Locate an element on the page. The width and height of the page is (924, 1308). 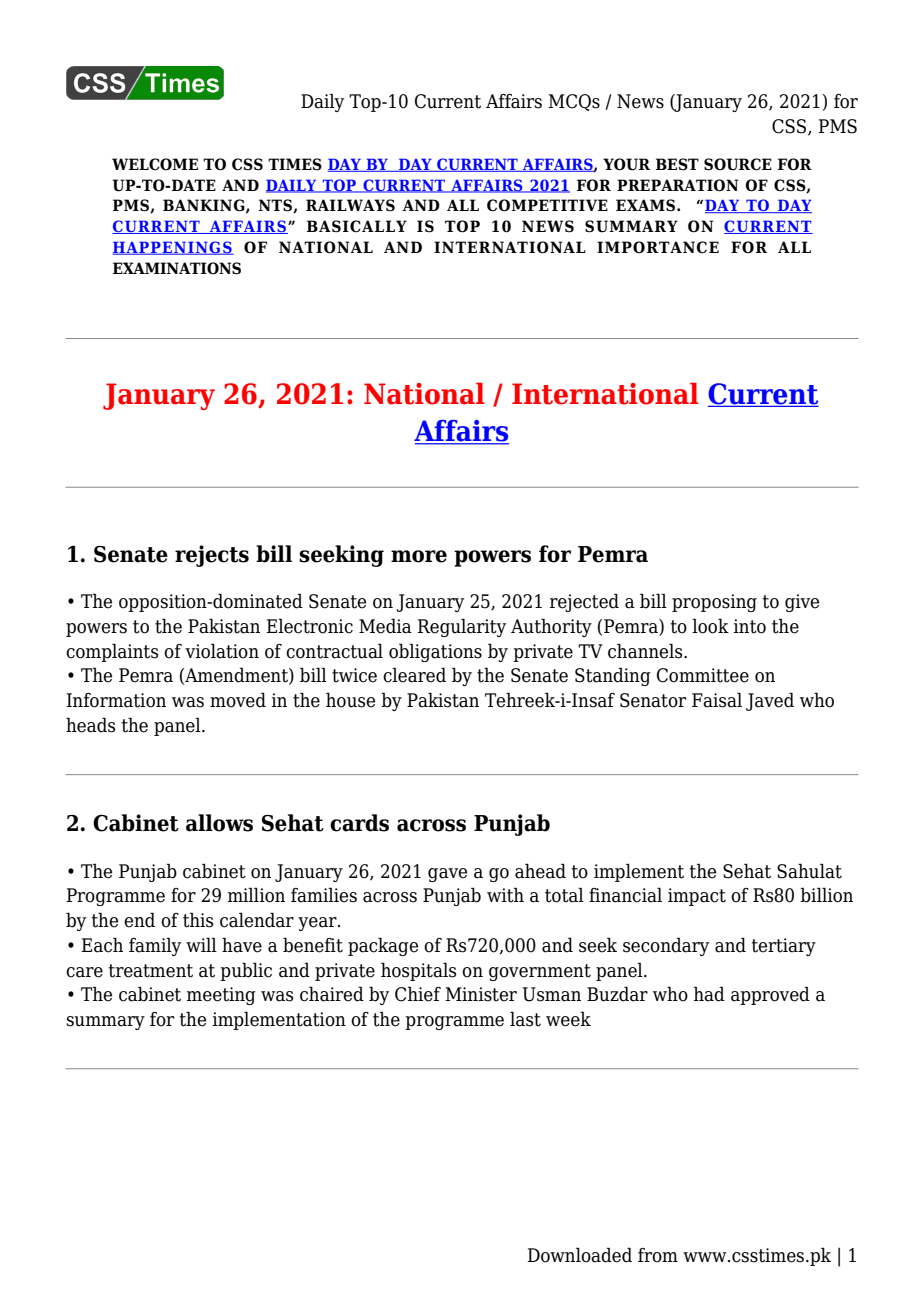
had is located at coordinates (709, 994).
